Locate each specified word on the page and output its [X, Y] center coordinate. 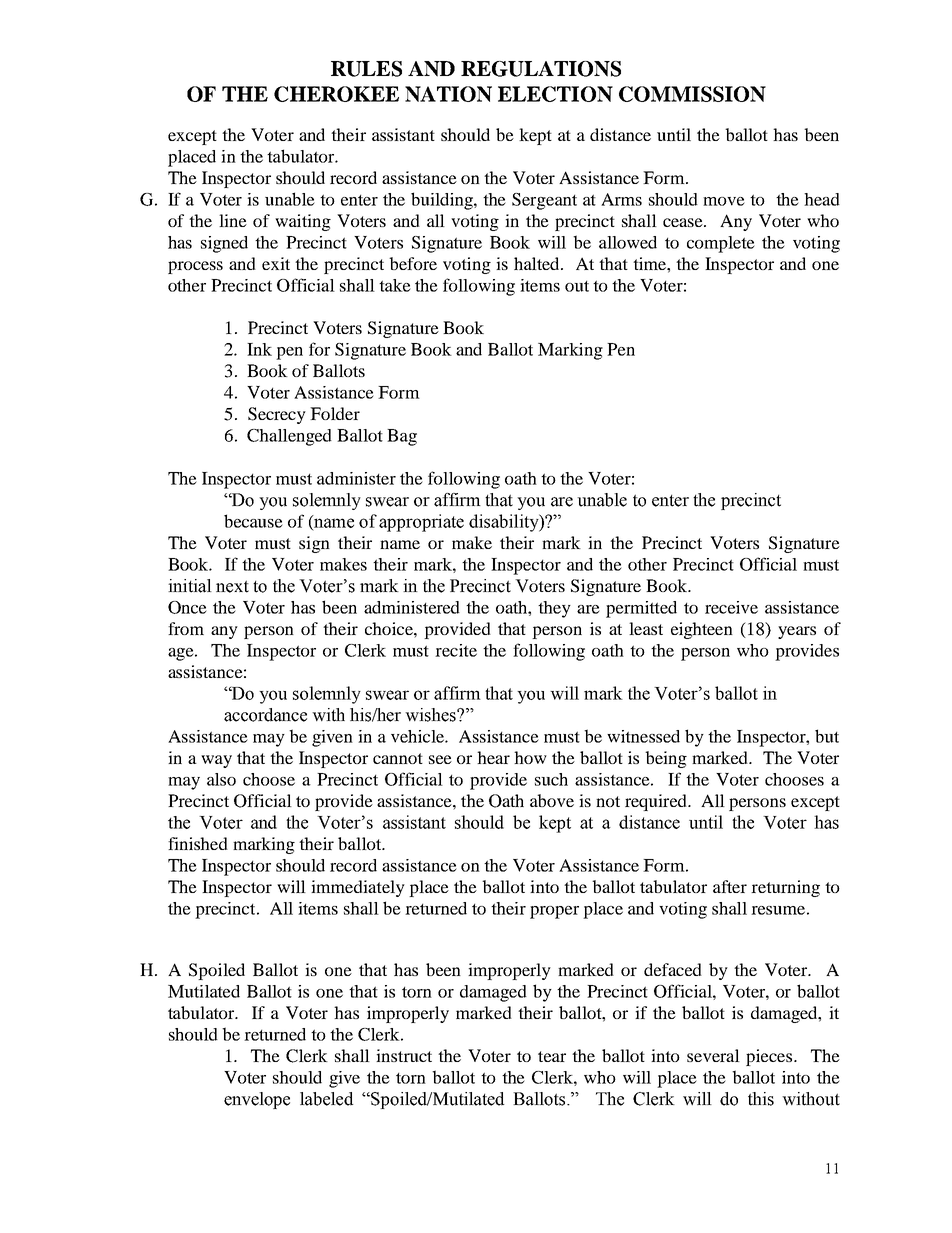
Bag [402, 437]
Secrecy [277, 415]
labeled [326, 1099]
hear [493, 757]
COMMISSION [692, 94]
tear [552, 1056]
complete [721, 244]
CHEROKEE [336, 94]
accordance [265, 715]
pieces [770, 1057]
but [827, 736]
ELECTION [555, 94]
